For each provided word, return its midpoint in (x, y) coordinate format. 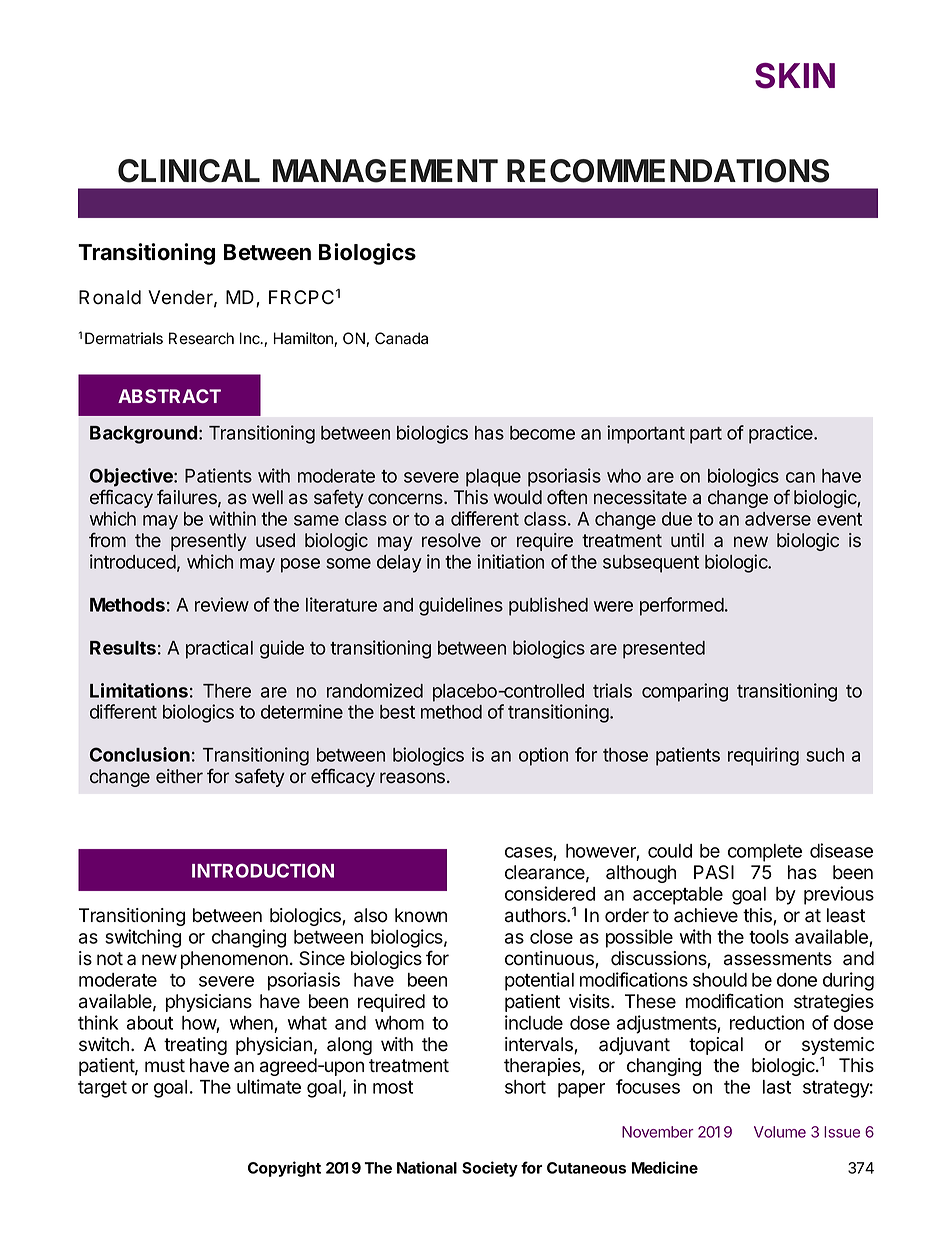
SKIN (795, 76)
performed (682, 606)
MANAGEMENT (385, 171)
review (222, 604)
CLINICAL (189, 171)
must (165, 1066)
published (548, 606)
